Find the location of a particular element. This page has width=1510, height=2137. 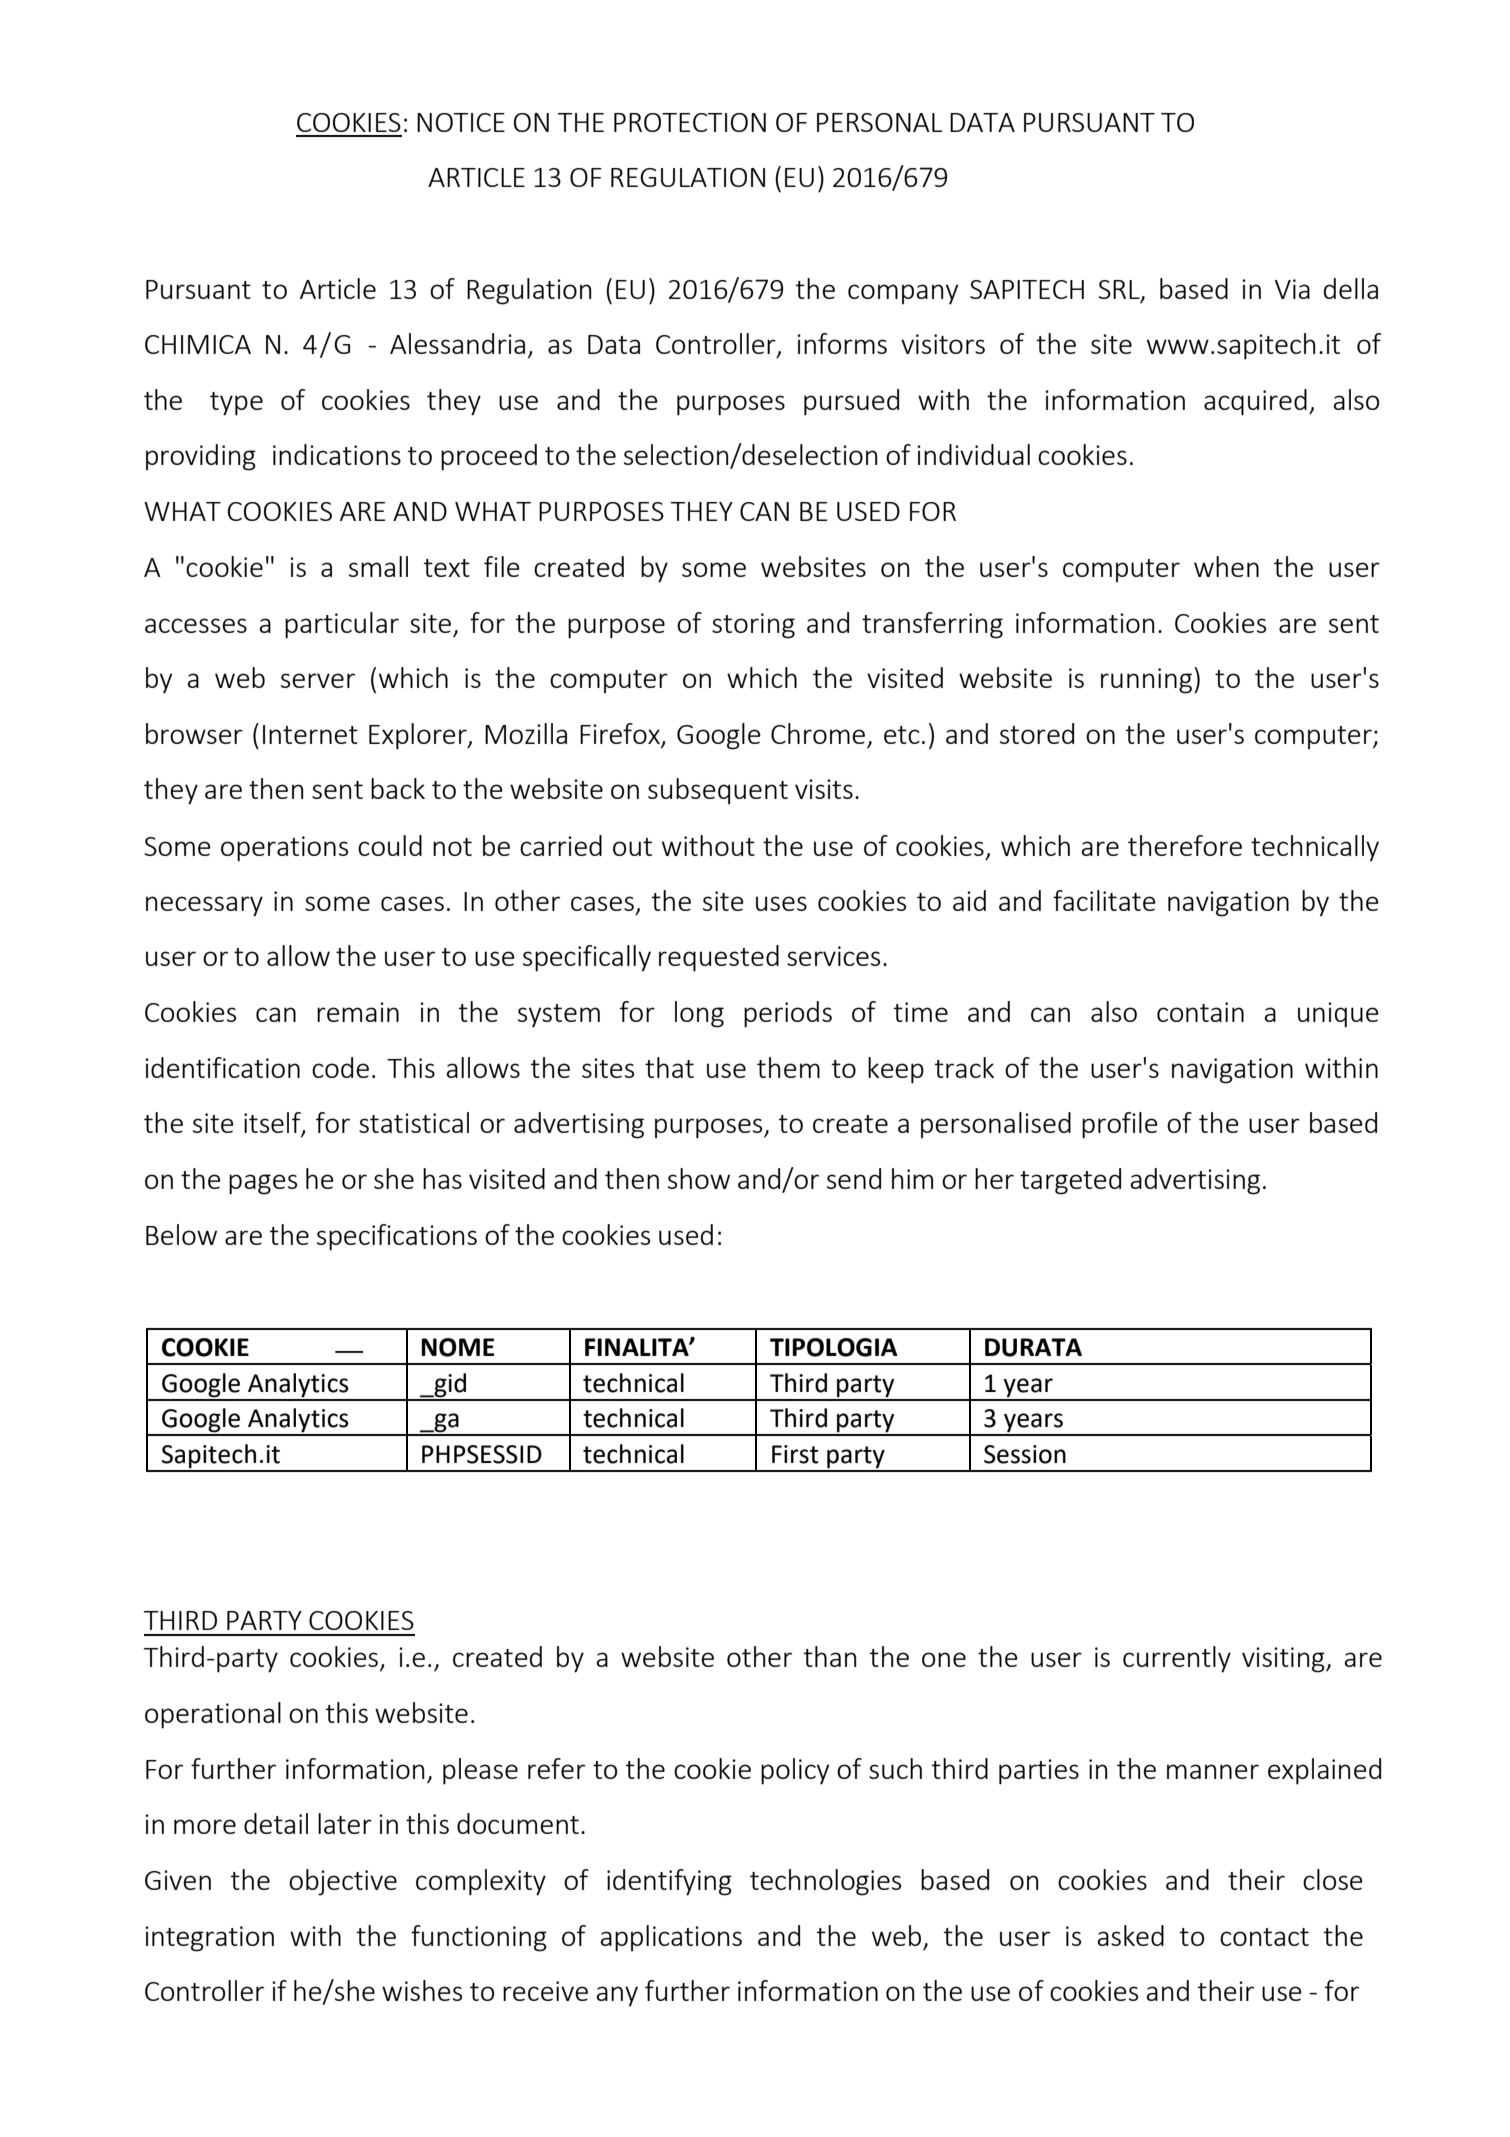

storing is located at coordinates (753, 626).
